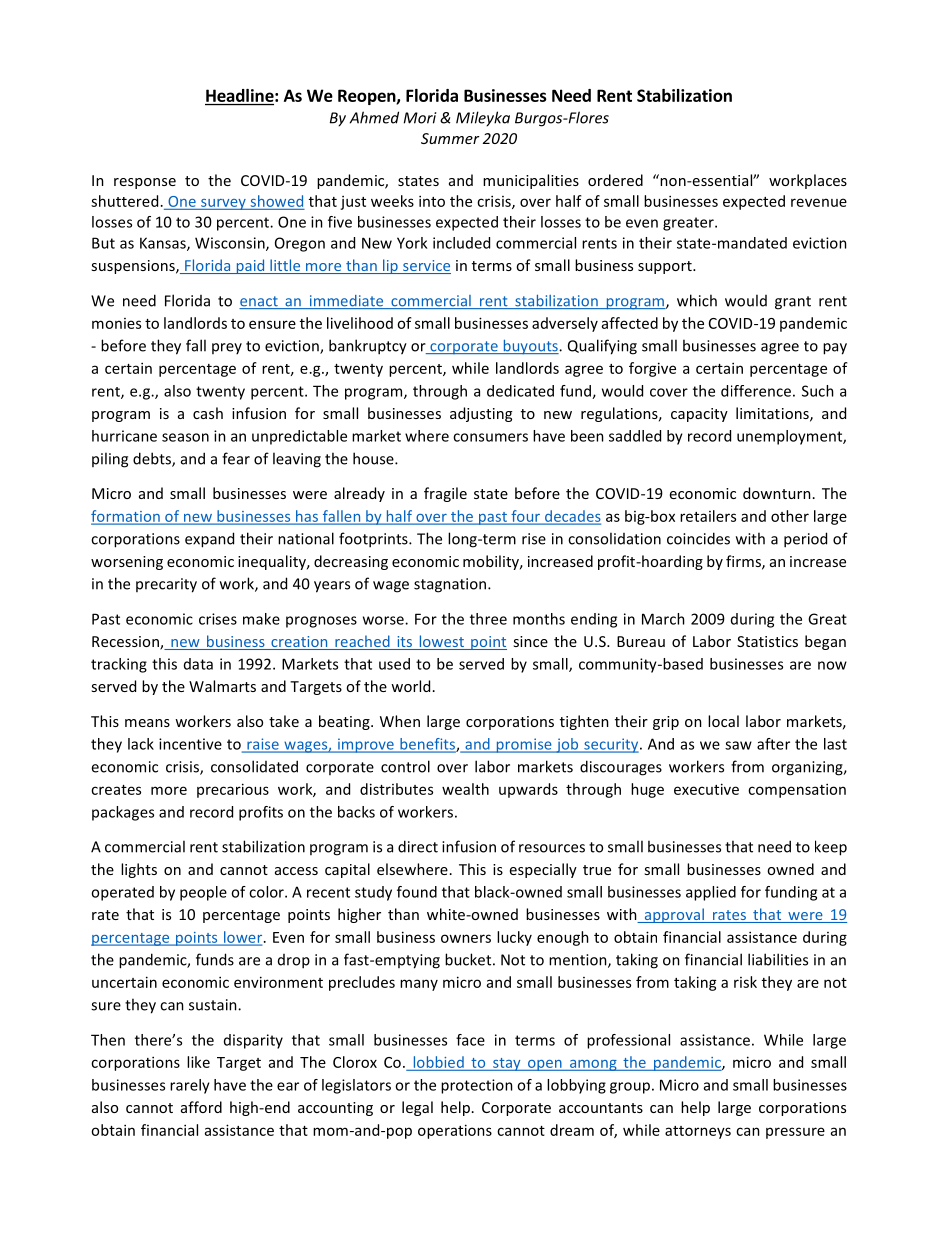 The width and height of the image is (952, 1233). What do you see at coordinates (488, 619) in the image?
I see `three` at bounding box center [488, 619].
